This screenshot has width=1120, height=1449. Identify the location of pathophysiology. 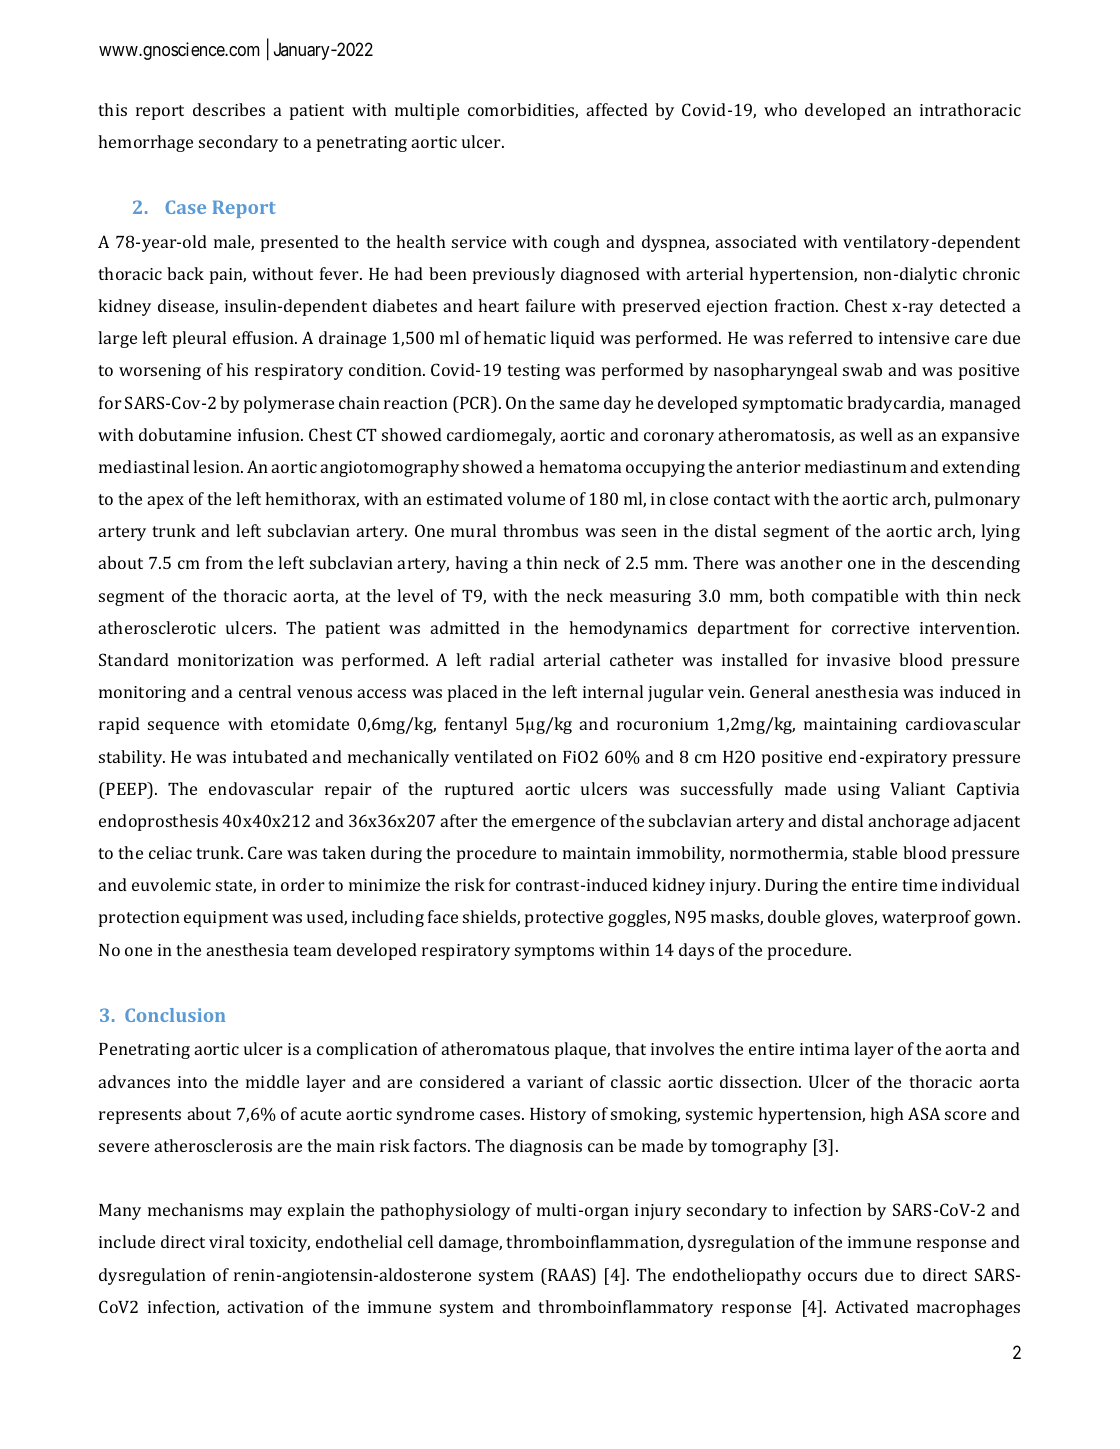
(445, 1211).
